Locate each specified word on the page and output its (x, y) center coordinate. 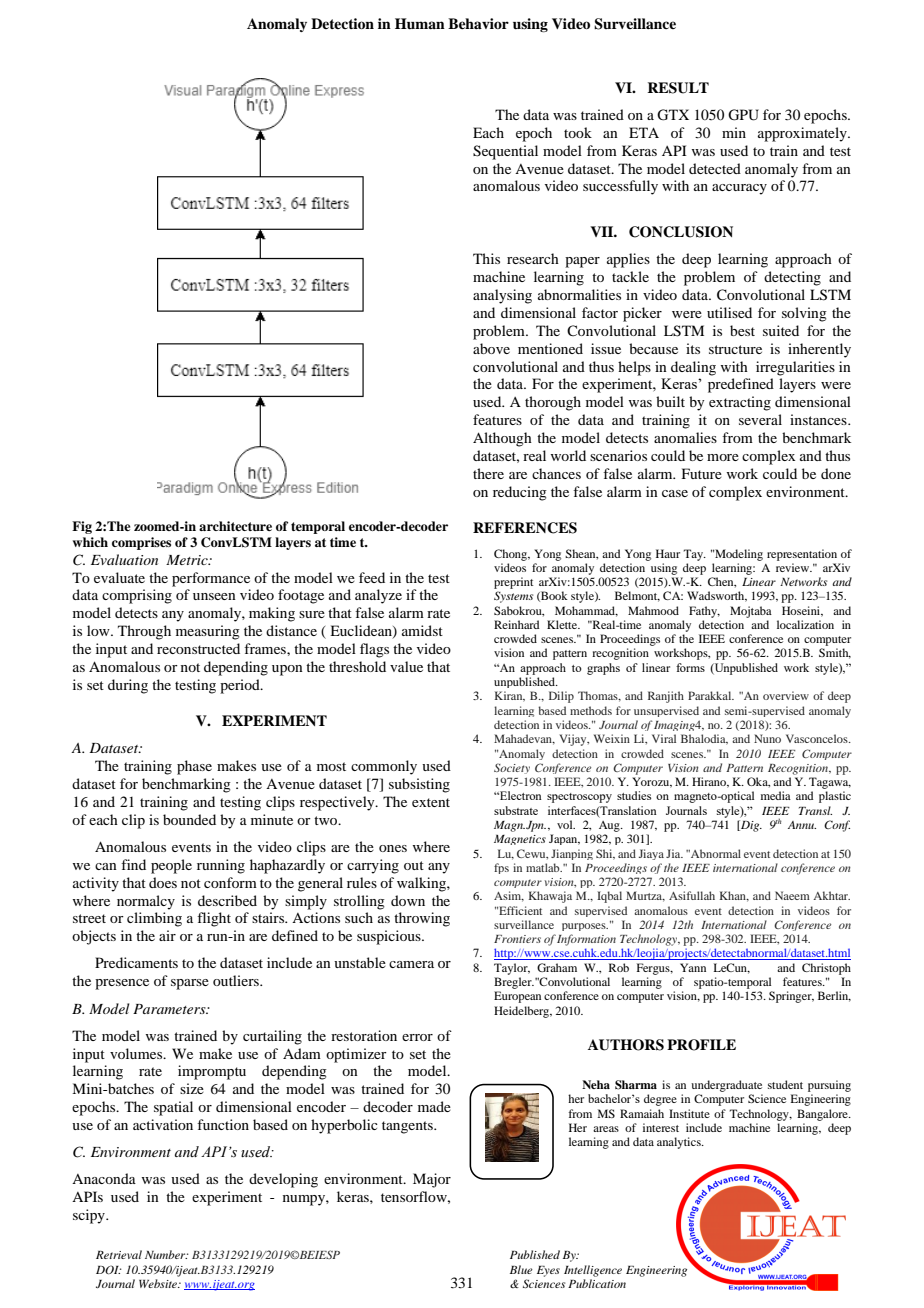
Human (420, 23)
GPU (743, 115)
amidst (422, 630)
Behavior (478, 23)
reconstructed (198, 648)
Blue (521, 1269)
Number (166, 1254)
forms (690, 667)
